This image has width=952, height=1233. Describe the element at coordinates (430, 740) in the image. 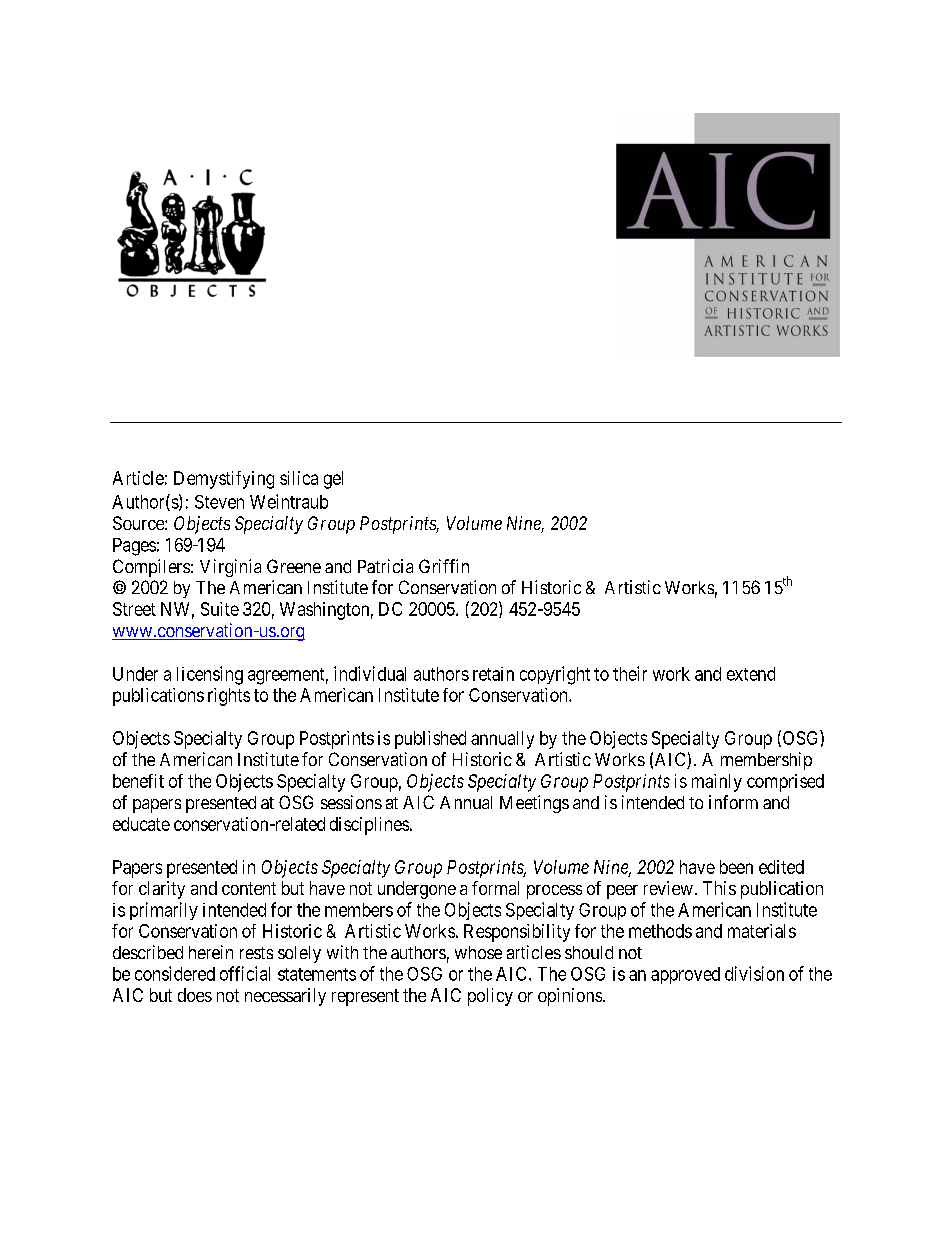

I see `published` at that location.
